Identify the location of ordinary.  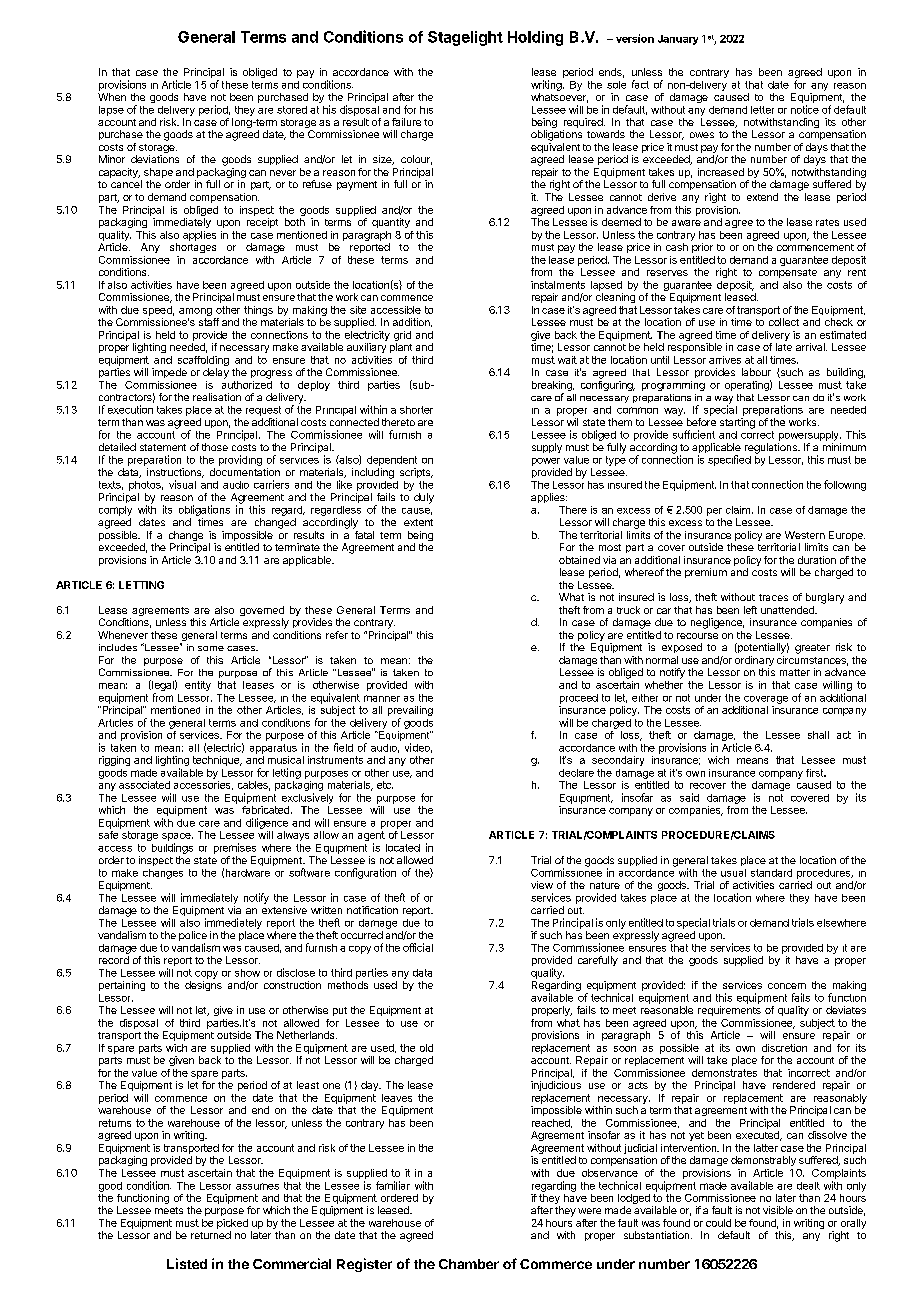
(754, 662).
